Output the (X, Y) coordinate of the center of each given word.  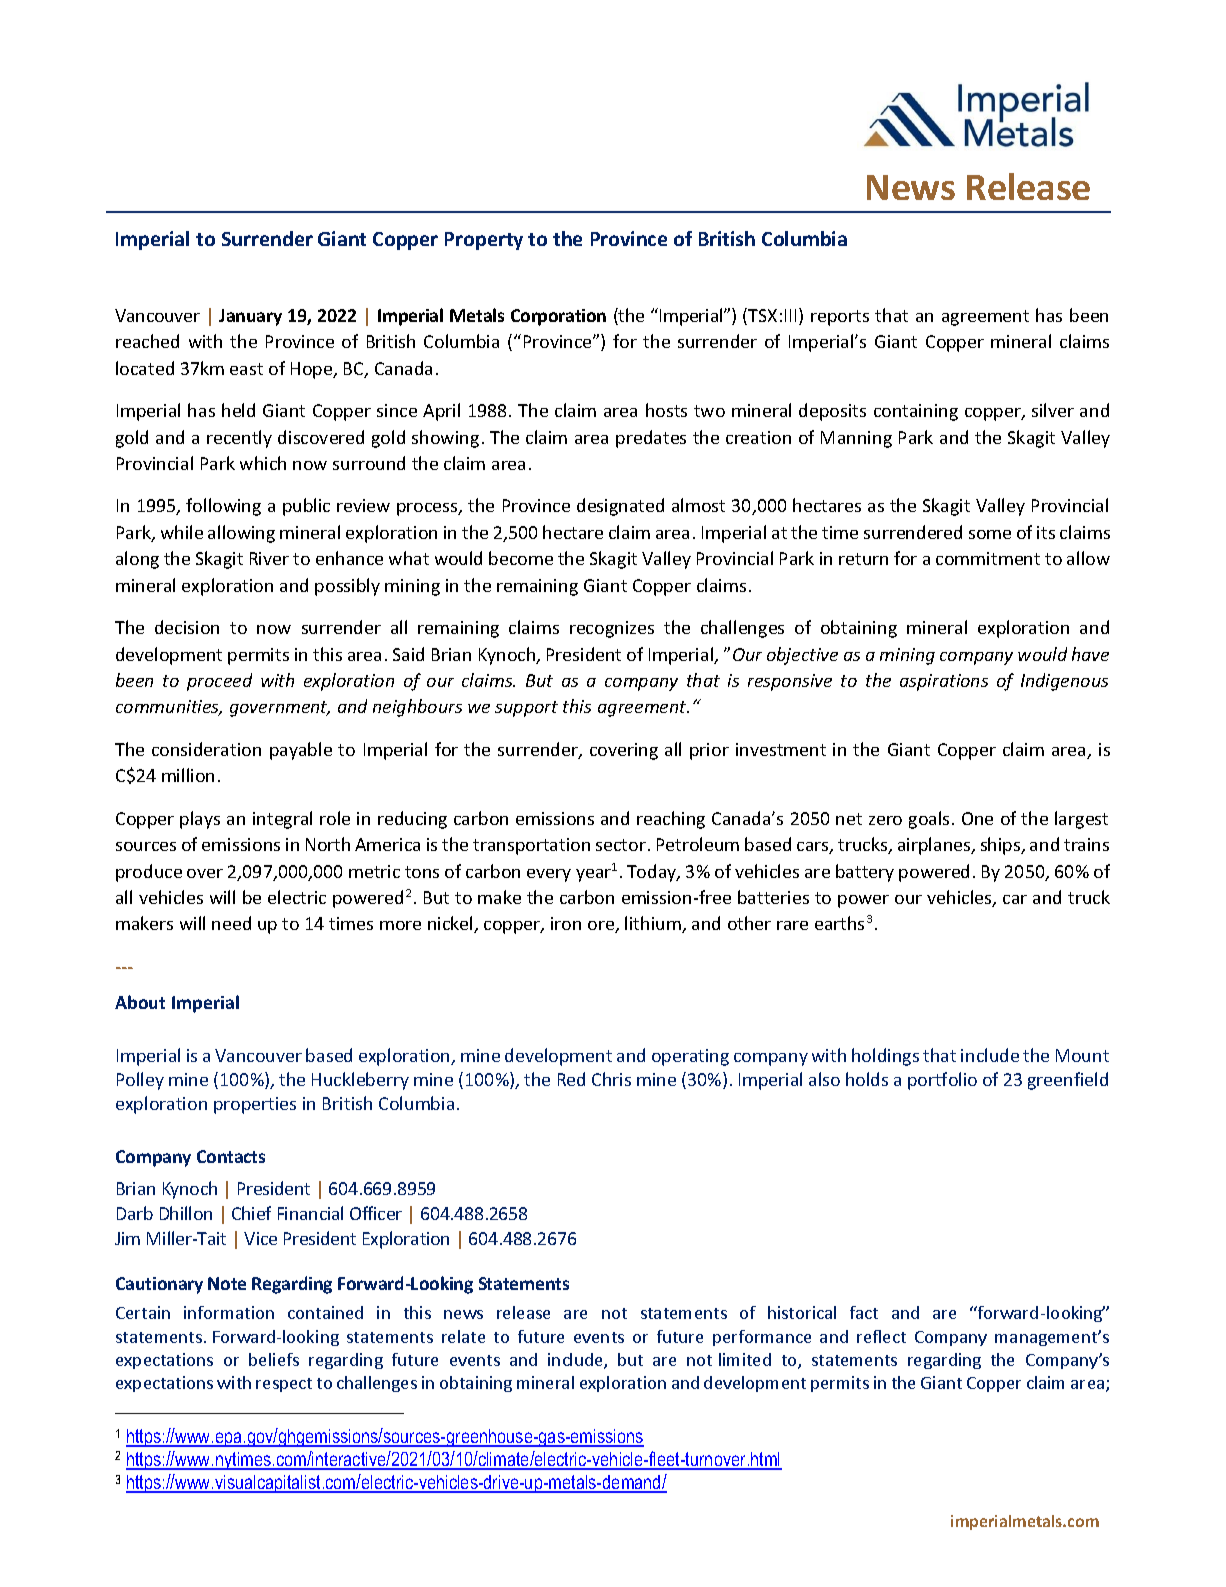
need (231, 923)
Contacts (231, 1156)
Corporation (558, 317)
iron (566, 923)
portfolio (942, 1081)
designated (620, 507)
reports (840, 318)
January (250, 317)
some (990, 534)
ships (1002, 846)
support (526, 709)
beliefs (274, 1359)
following (223, 507)
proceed (219, 682)
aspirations (944, 682)
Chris (611, 1079)
